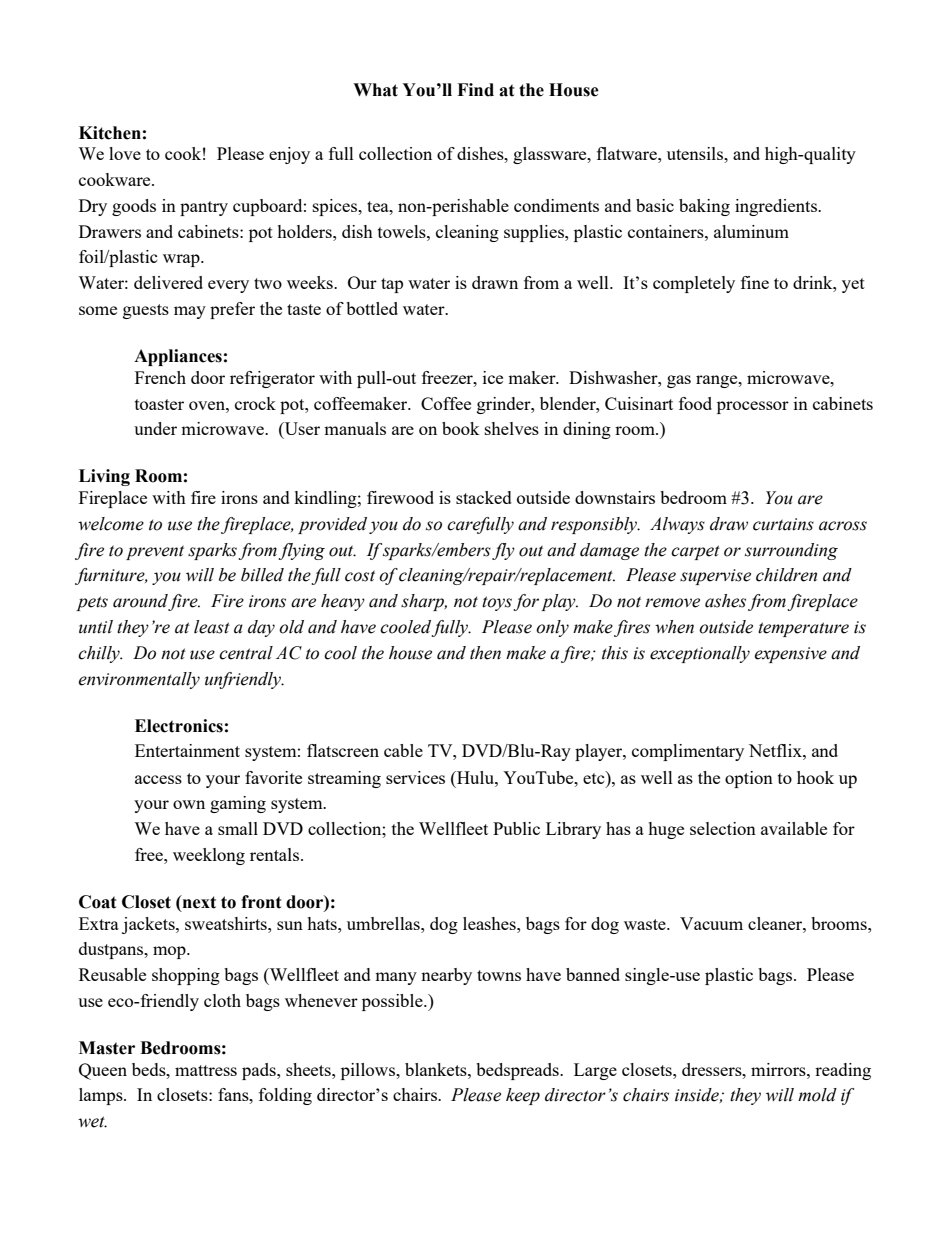 The image size is (952, 1233). What do you see at coordinates (497, 603) in the image?
I see `toys` at bounding box center [497, 603].
